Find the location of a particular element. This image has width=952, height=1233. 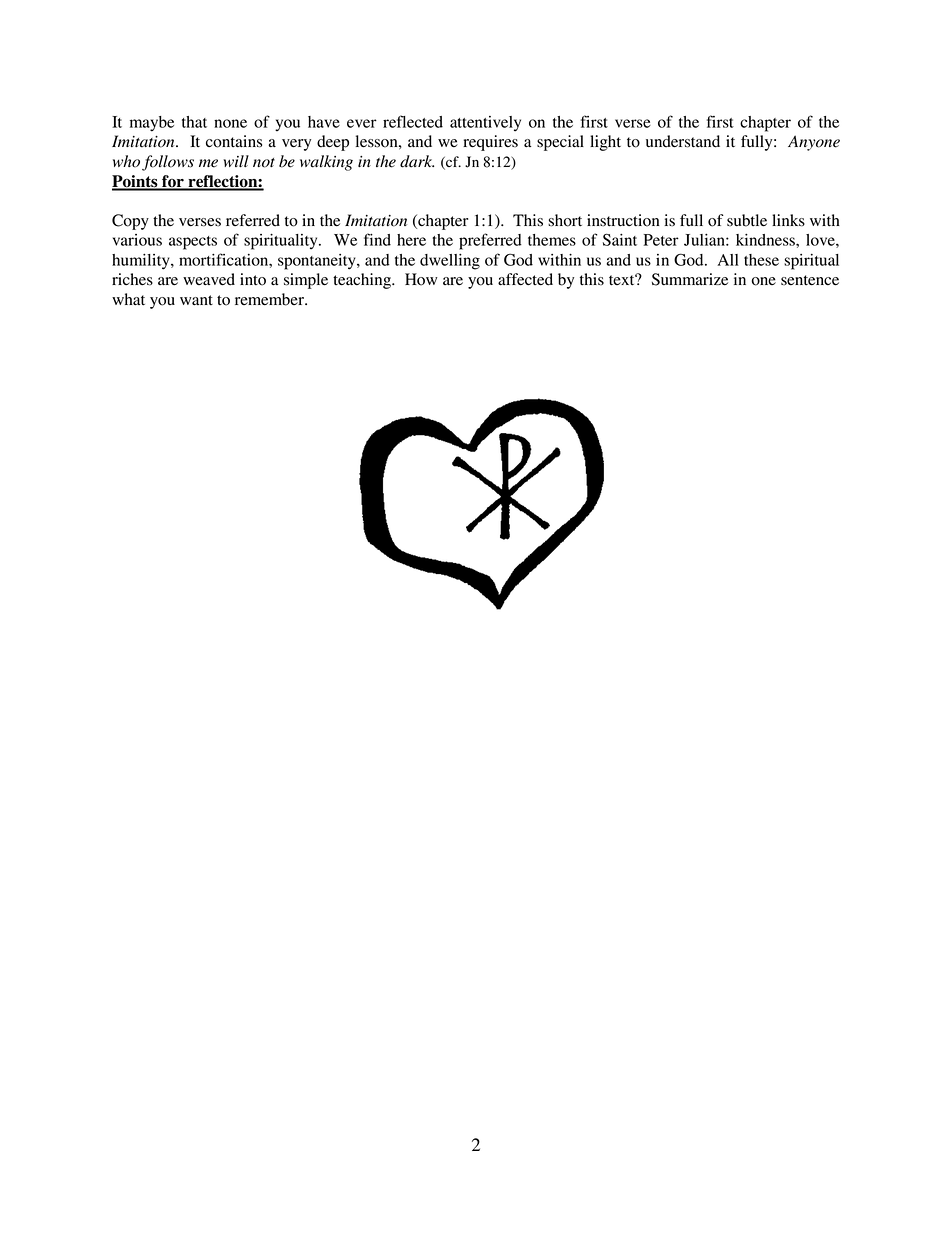

short is located at coordinates (565, 220).
